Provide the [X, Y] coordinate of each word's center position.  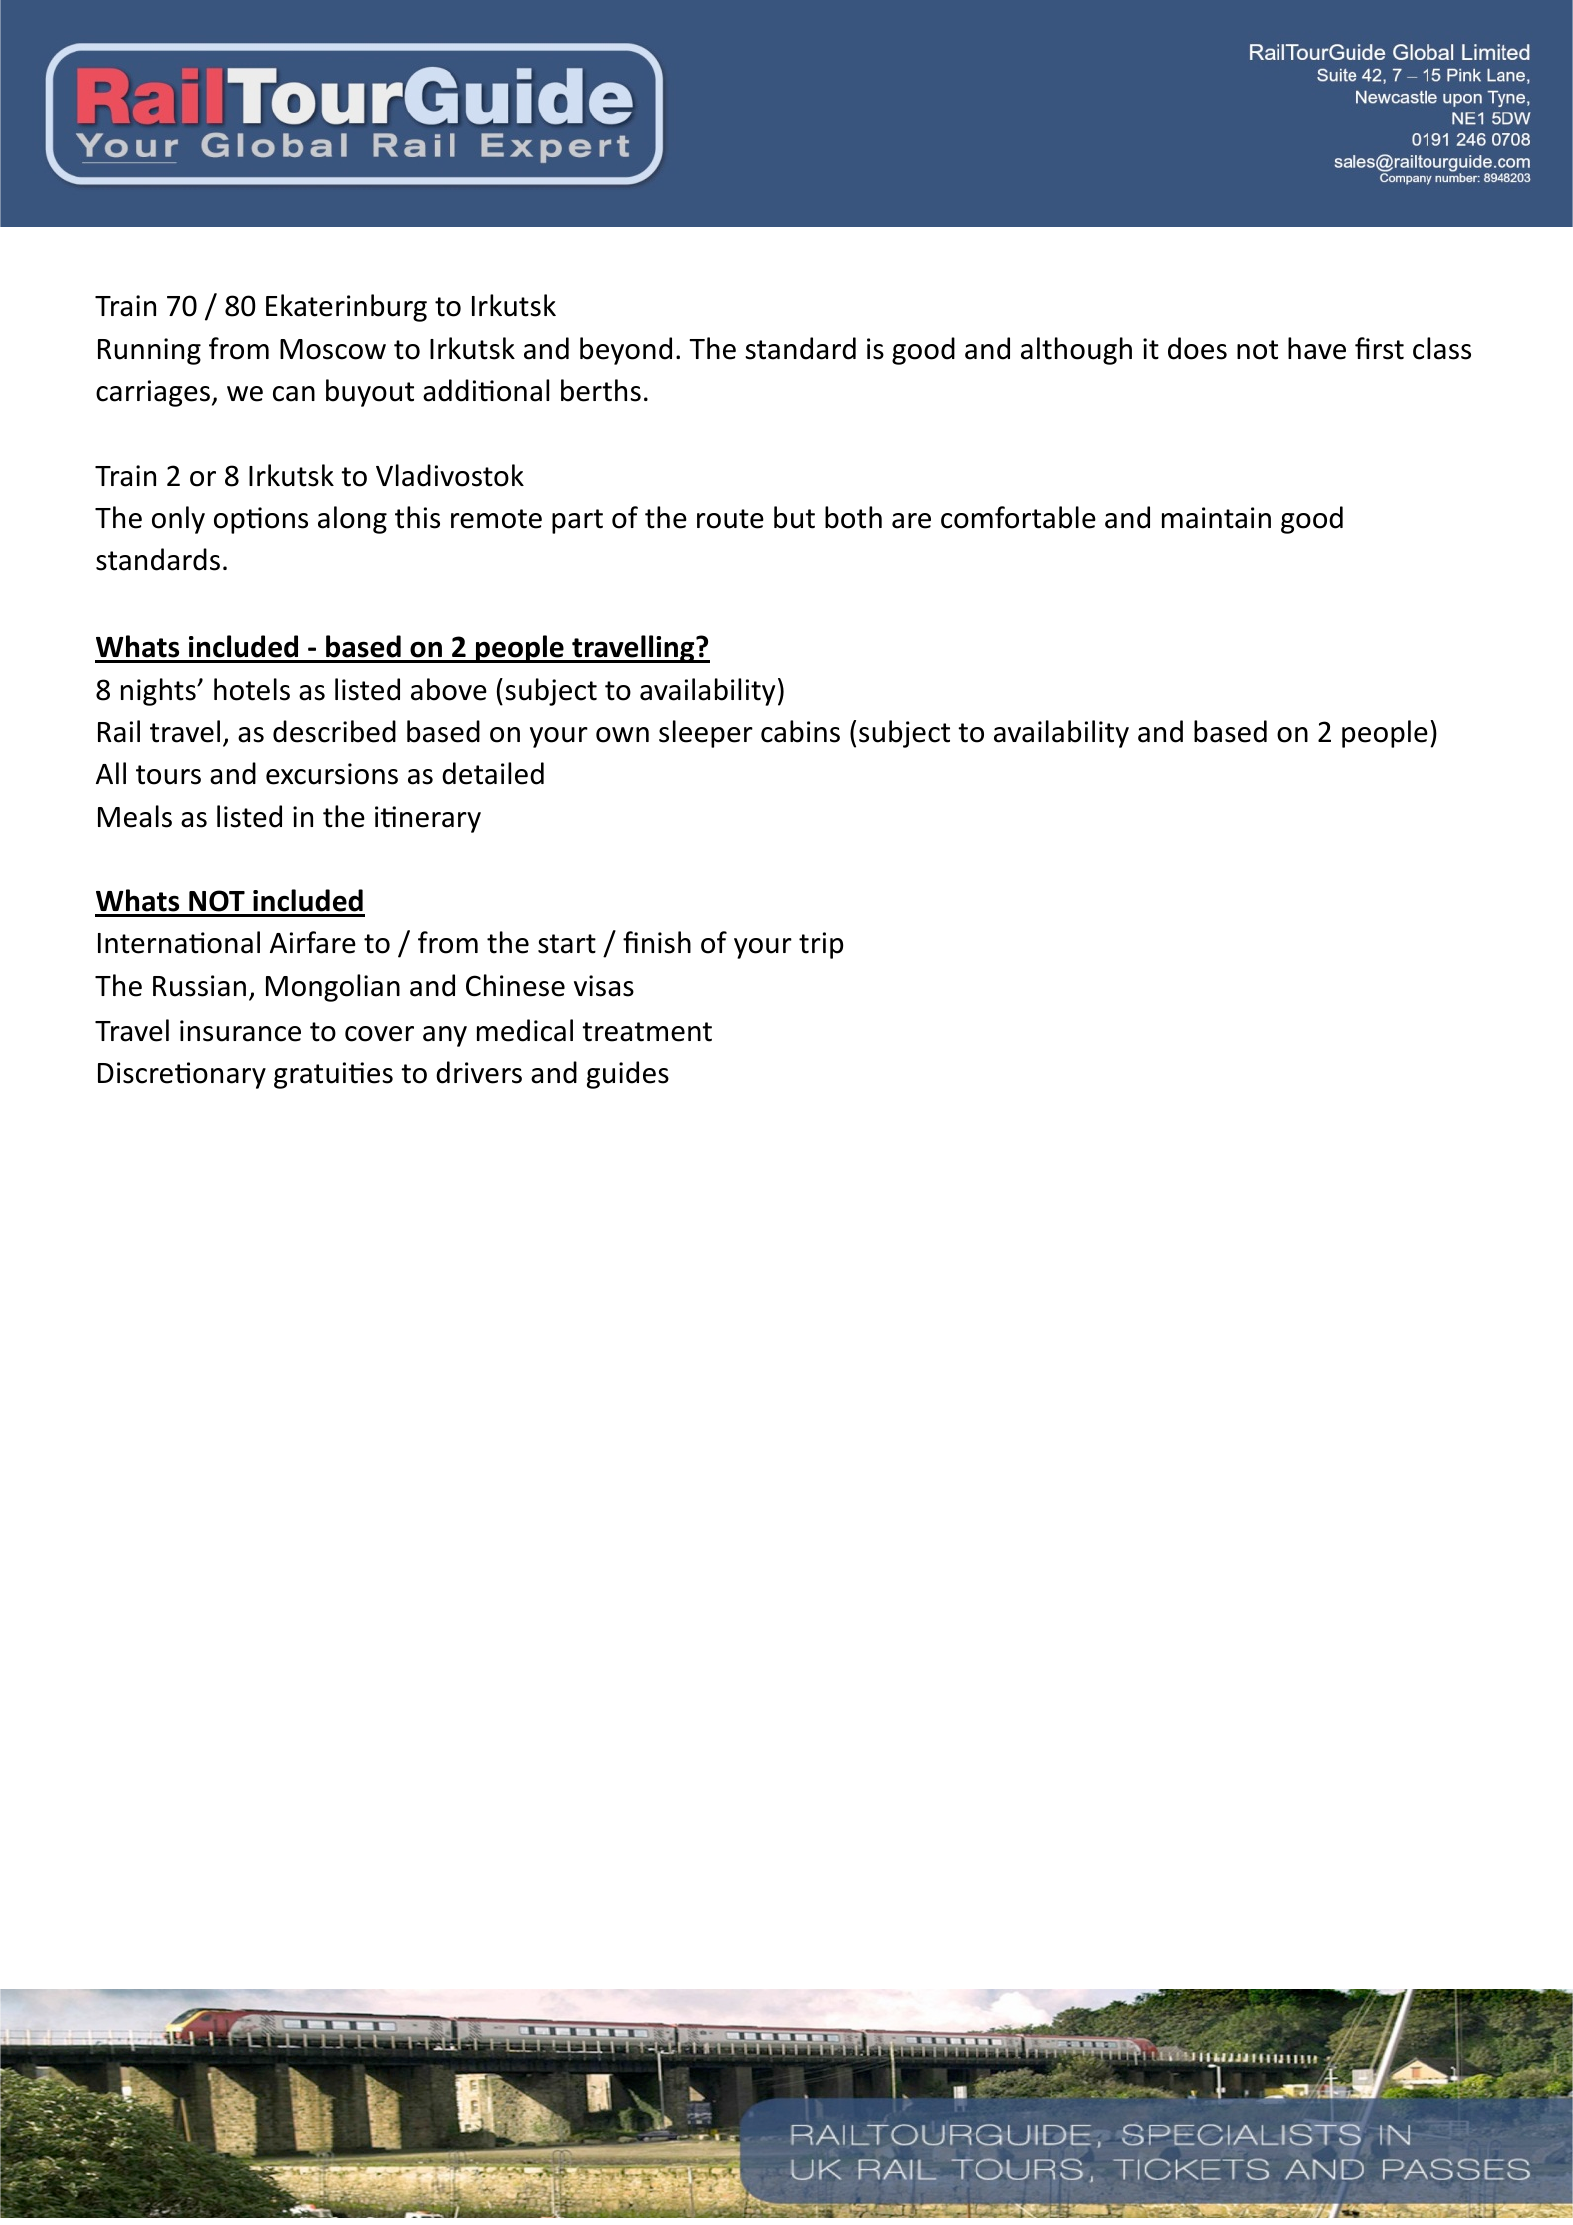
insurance [240, 1031]
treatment [647, 1032]
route [730, 519]
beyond [626, 351]
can [294, 394]
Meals [135, 816]
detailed [493, 773]
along [352, 520]
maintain [1216, 518]
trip [821, 945]
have [1317, 348]
